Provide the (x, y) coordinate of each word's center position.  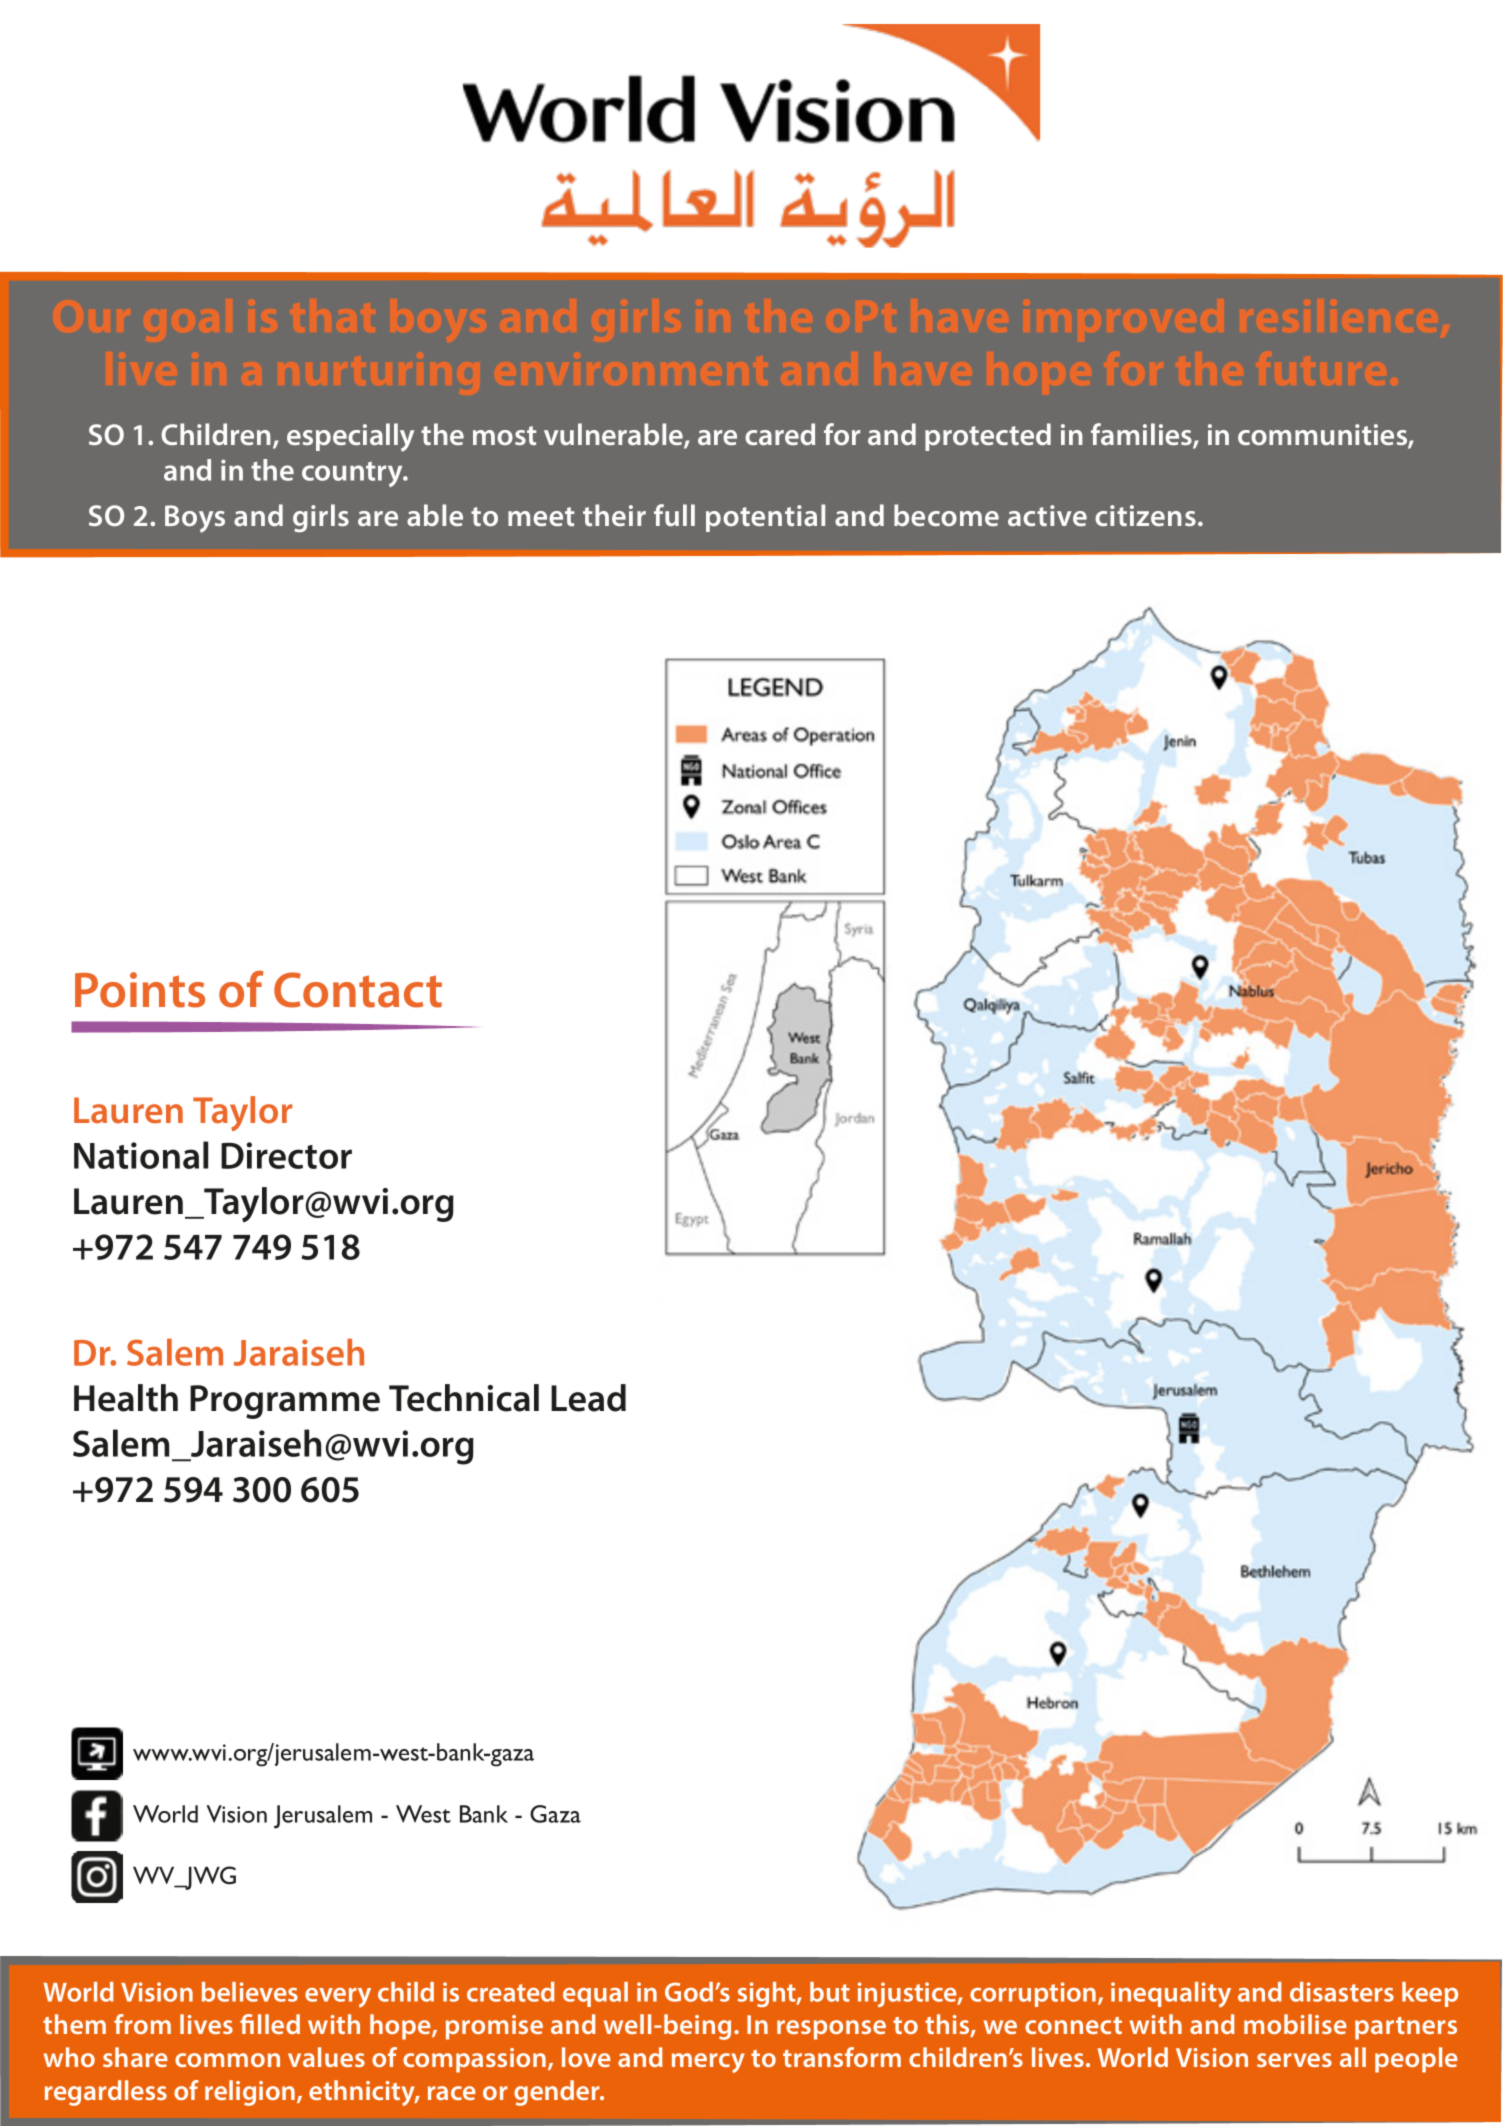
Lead (588, 1398)
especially (350, 437)
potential (765, 518)
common (227, 2060)
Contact (358, 990)
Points (140, 990)
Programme (285, 1402)
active (1047, 515)
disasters (1342, 1992)
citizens (1145, 515)
